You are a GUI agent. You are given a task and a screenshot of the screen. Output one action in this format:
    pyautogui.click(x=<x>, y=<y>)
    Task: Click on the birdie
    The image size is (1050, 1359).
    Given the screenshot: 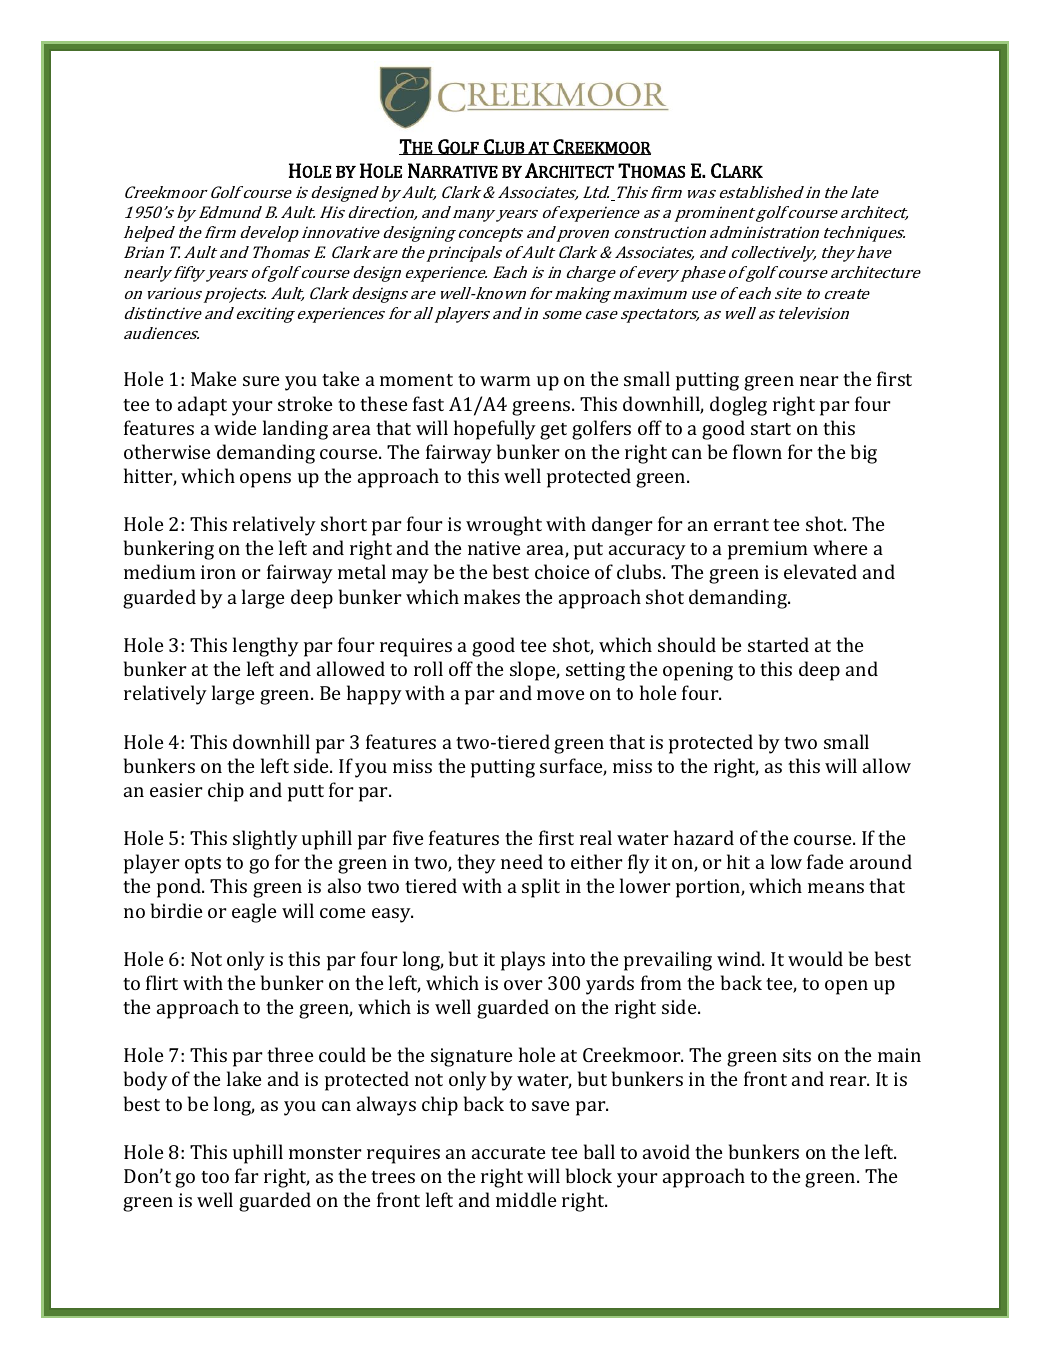 What is the action you would take?
    pyautogui.click(x=176, y=910)
